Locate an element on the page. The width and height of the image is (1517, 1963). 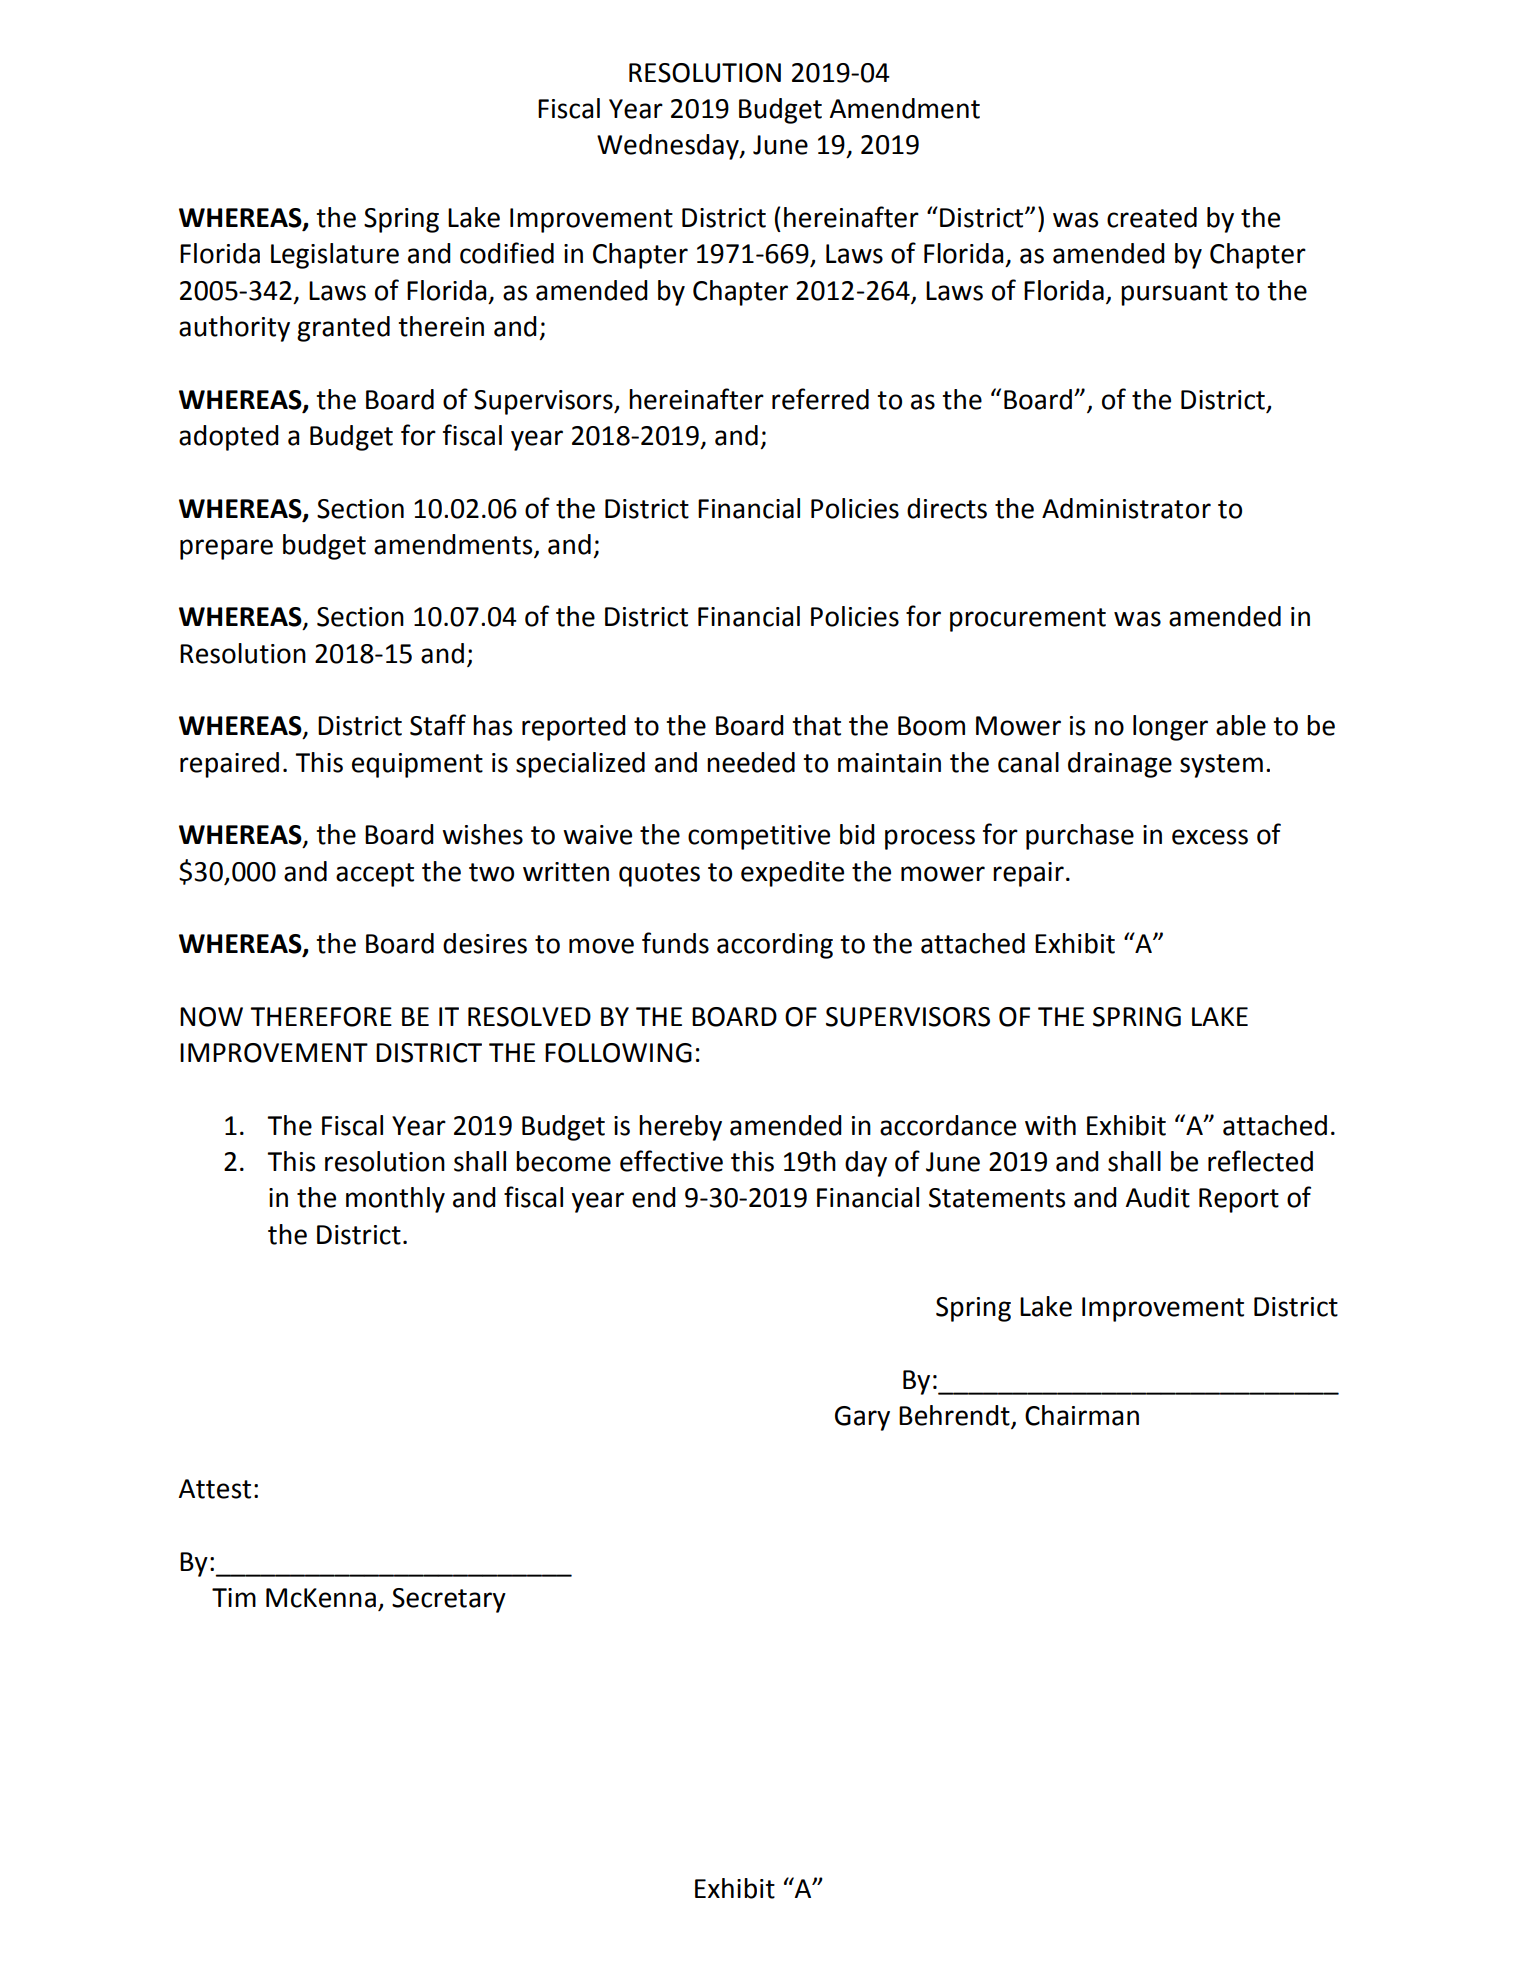
hereby is located at coordinates (680, 1128).
